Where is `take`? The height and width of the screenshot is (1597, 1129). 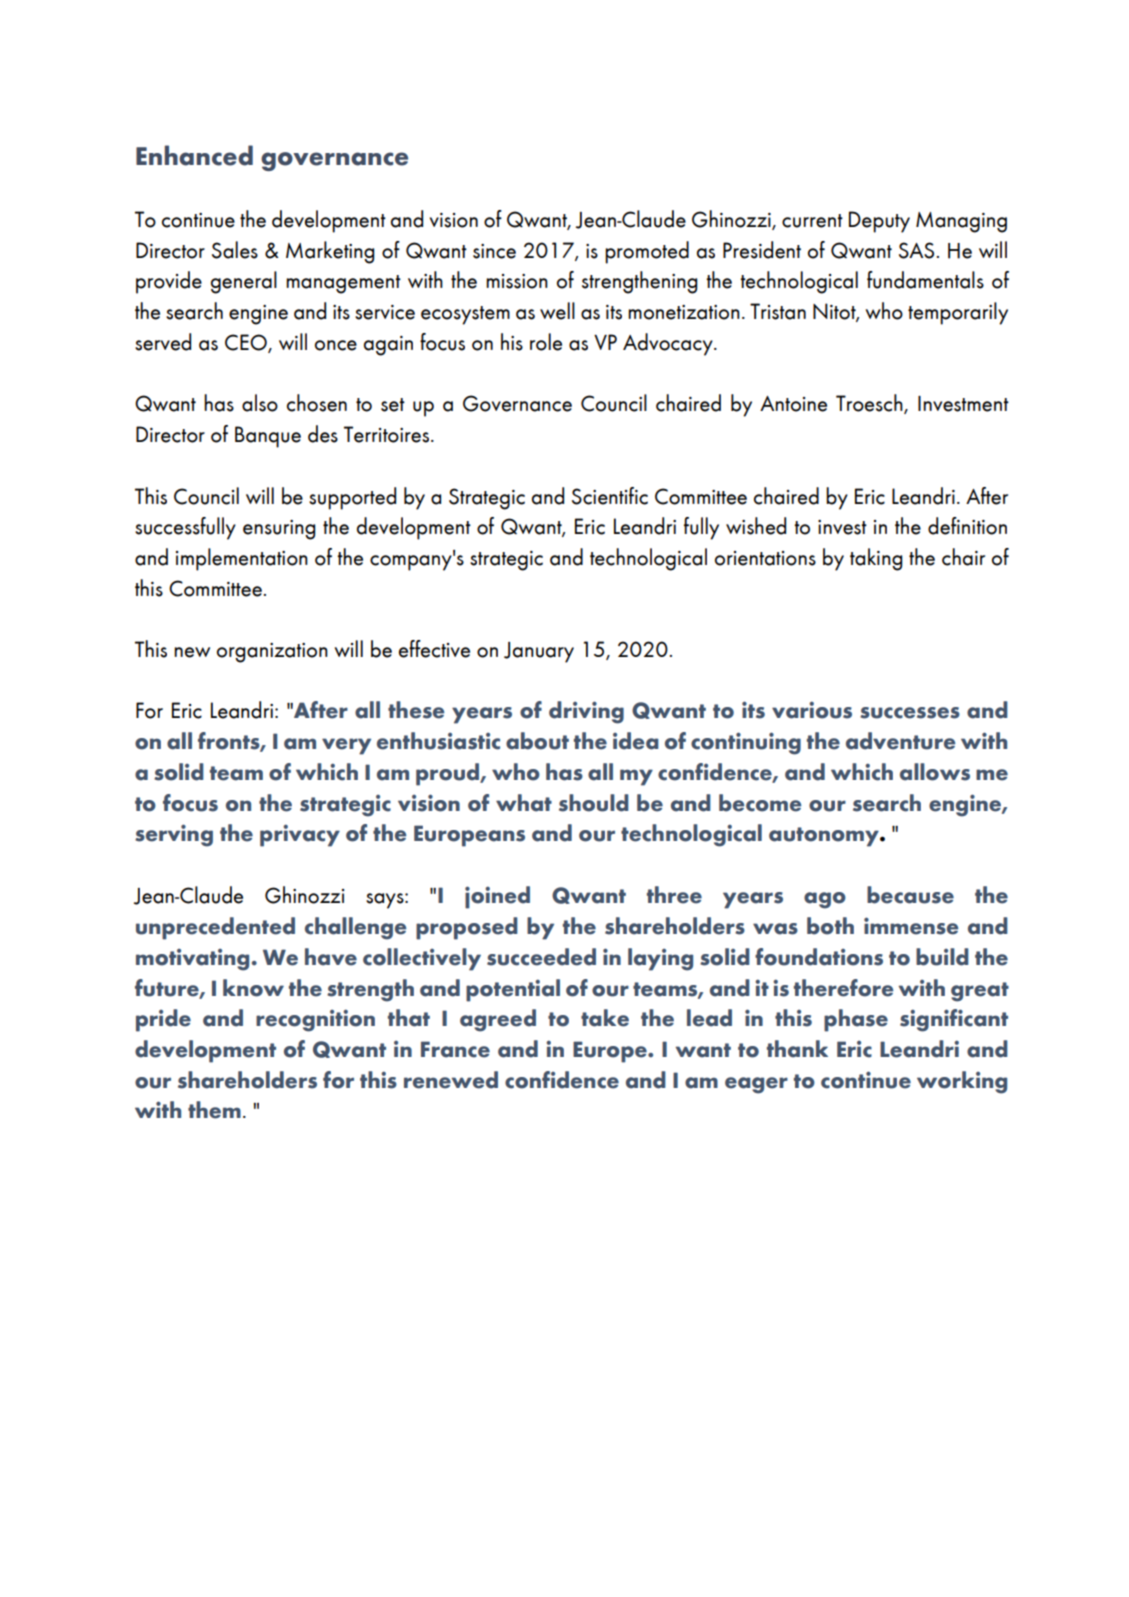
take is located at coordinates (605, 1018).
